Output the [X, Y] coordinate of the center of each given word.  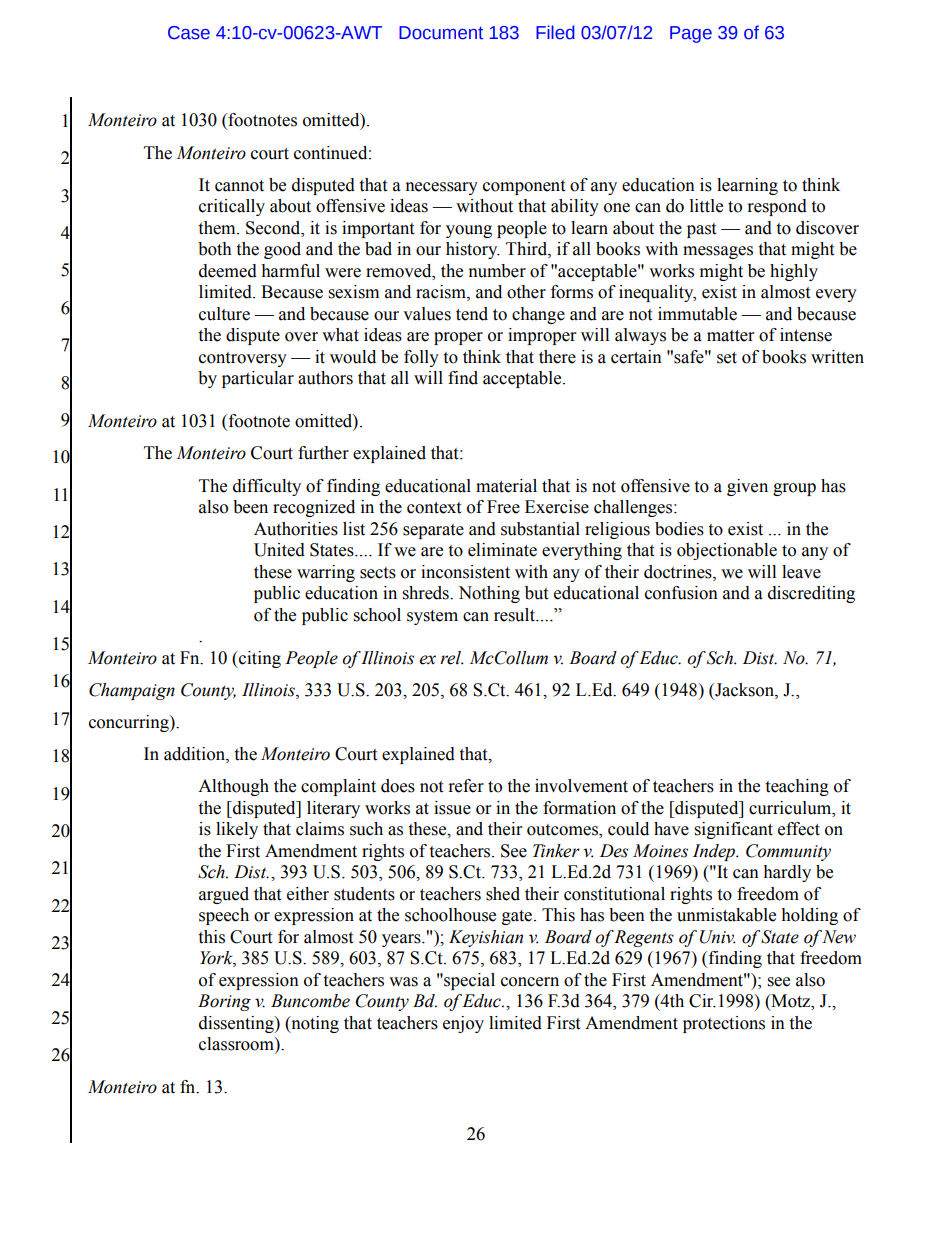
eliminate [502, 550]
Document [441, 33]
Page [691, 34]
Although [233, 787]
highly [794, 272]
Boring [224, 1002]
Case [189, 33]
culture [224, 314]
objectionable [727, 551]
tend [472, 314]
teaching [797, 787]
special [468, 981]
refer [466, 786]
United [279, 550]
